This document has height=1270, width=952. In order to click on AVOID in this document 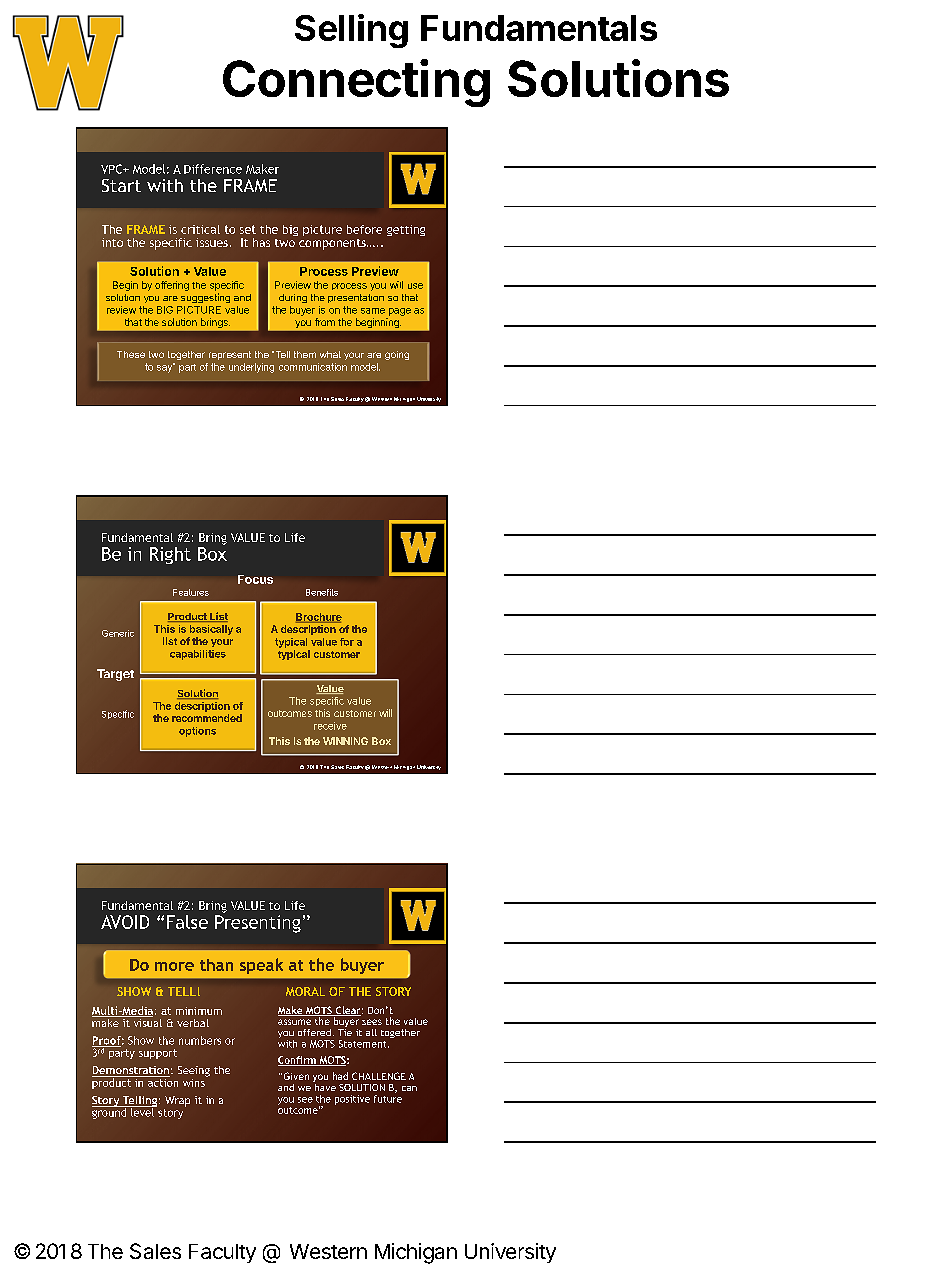, I will do `click(125, 922)`.
